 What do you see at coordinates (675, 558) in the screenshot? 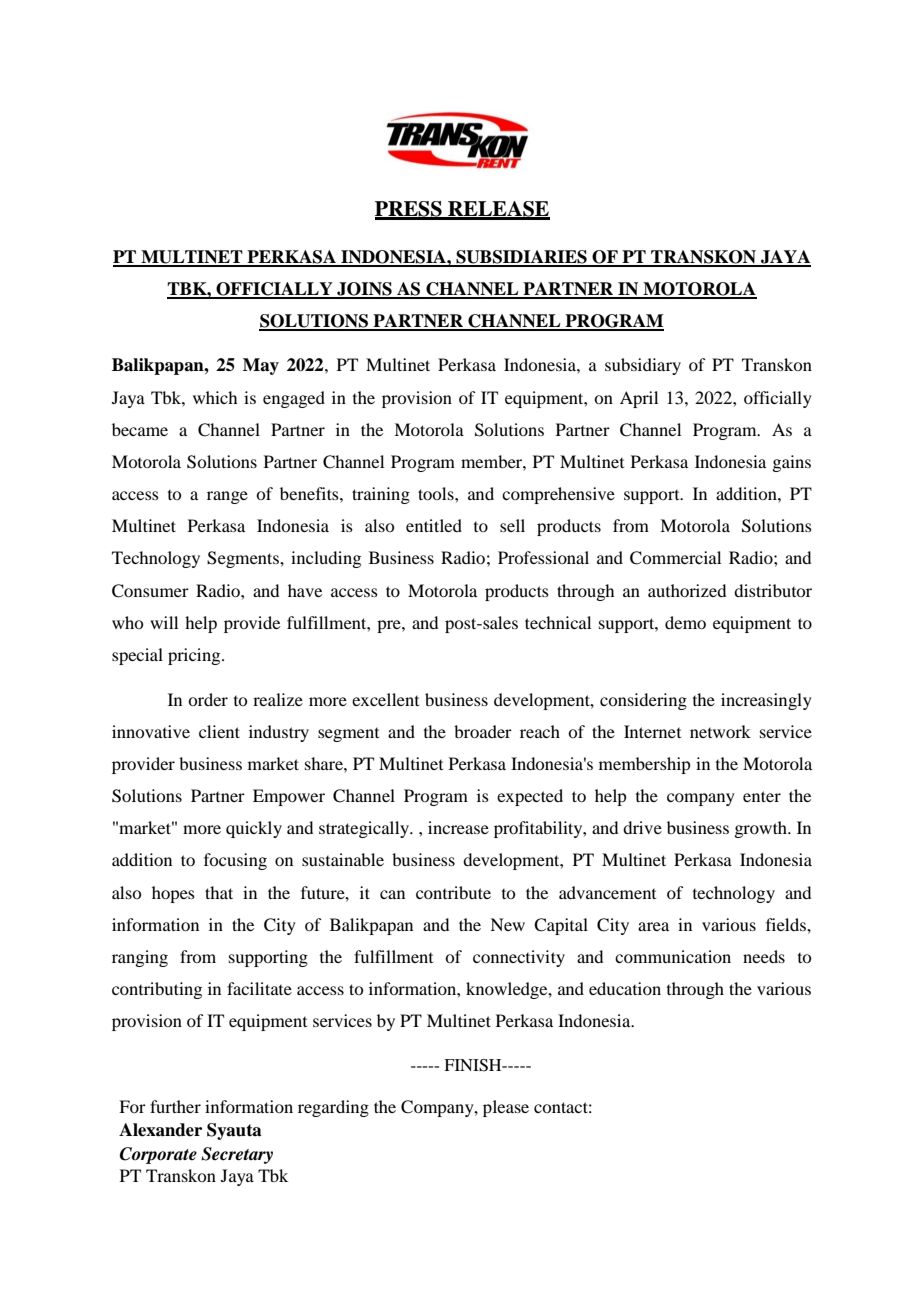
I see `Commercial` at bounding box center [675, 558].
